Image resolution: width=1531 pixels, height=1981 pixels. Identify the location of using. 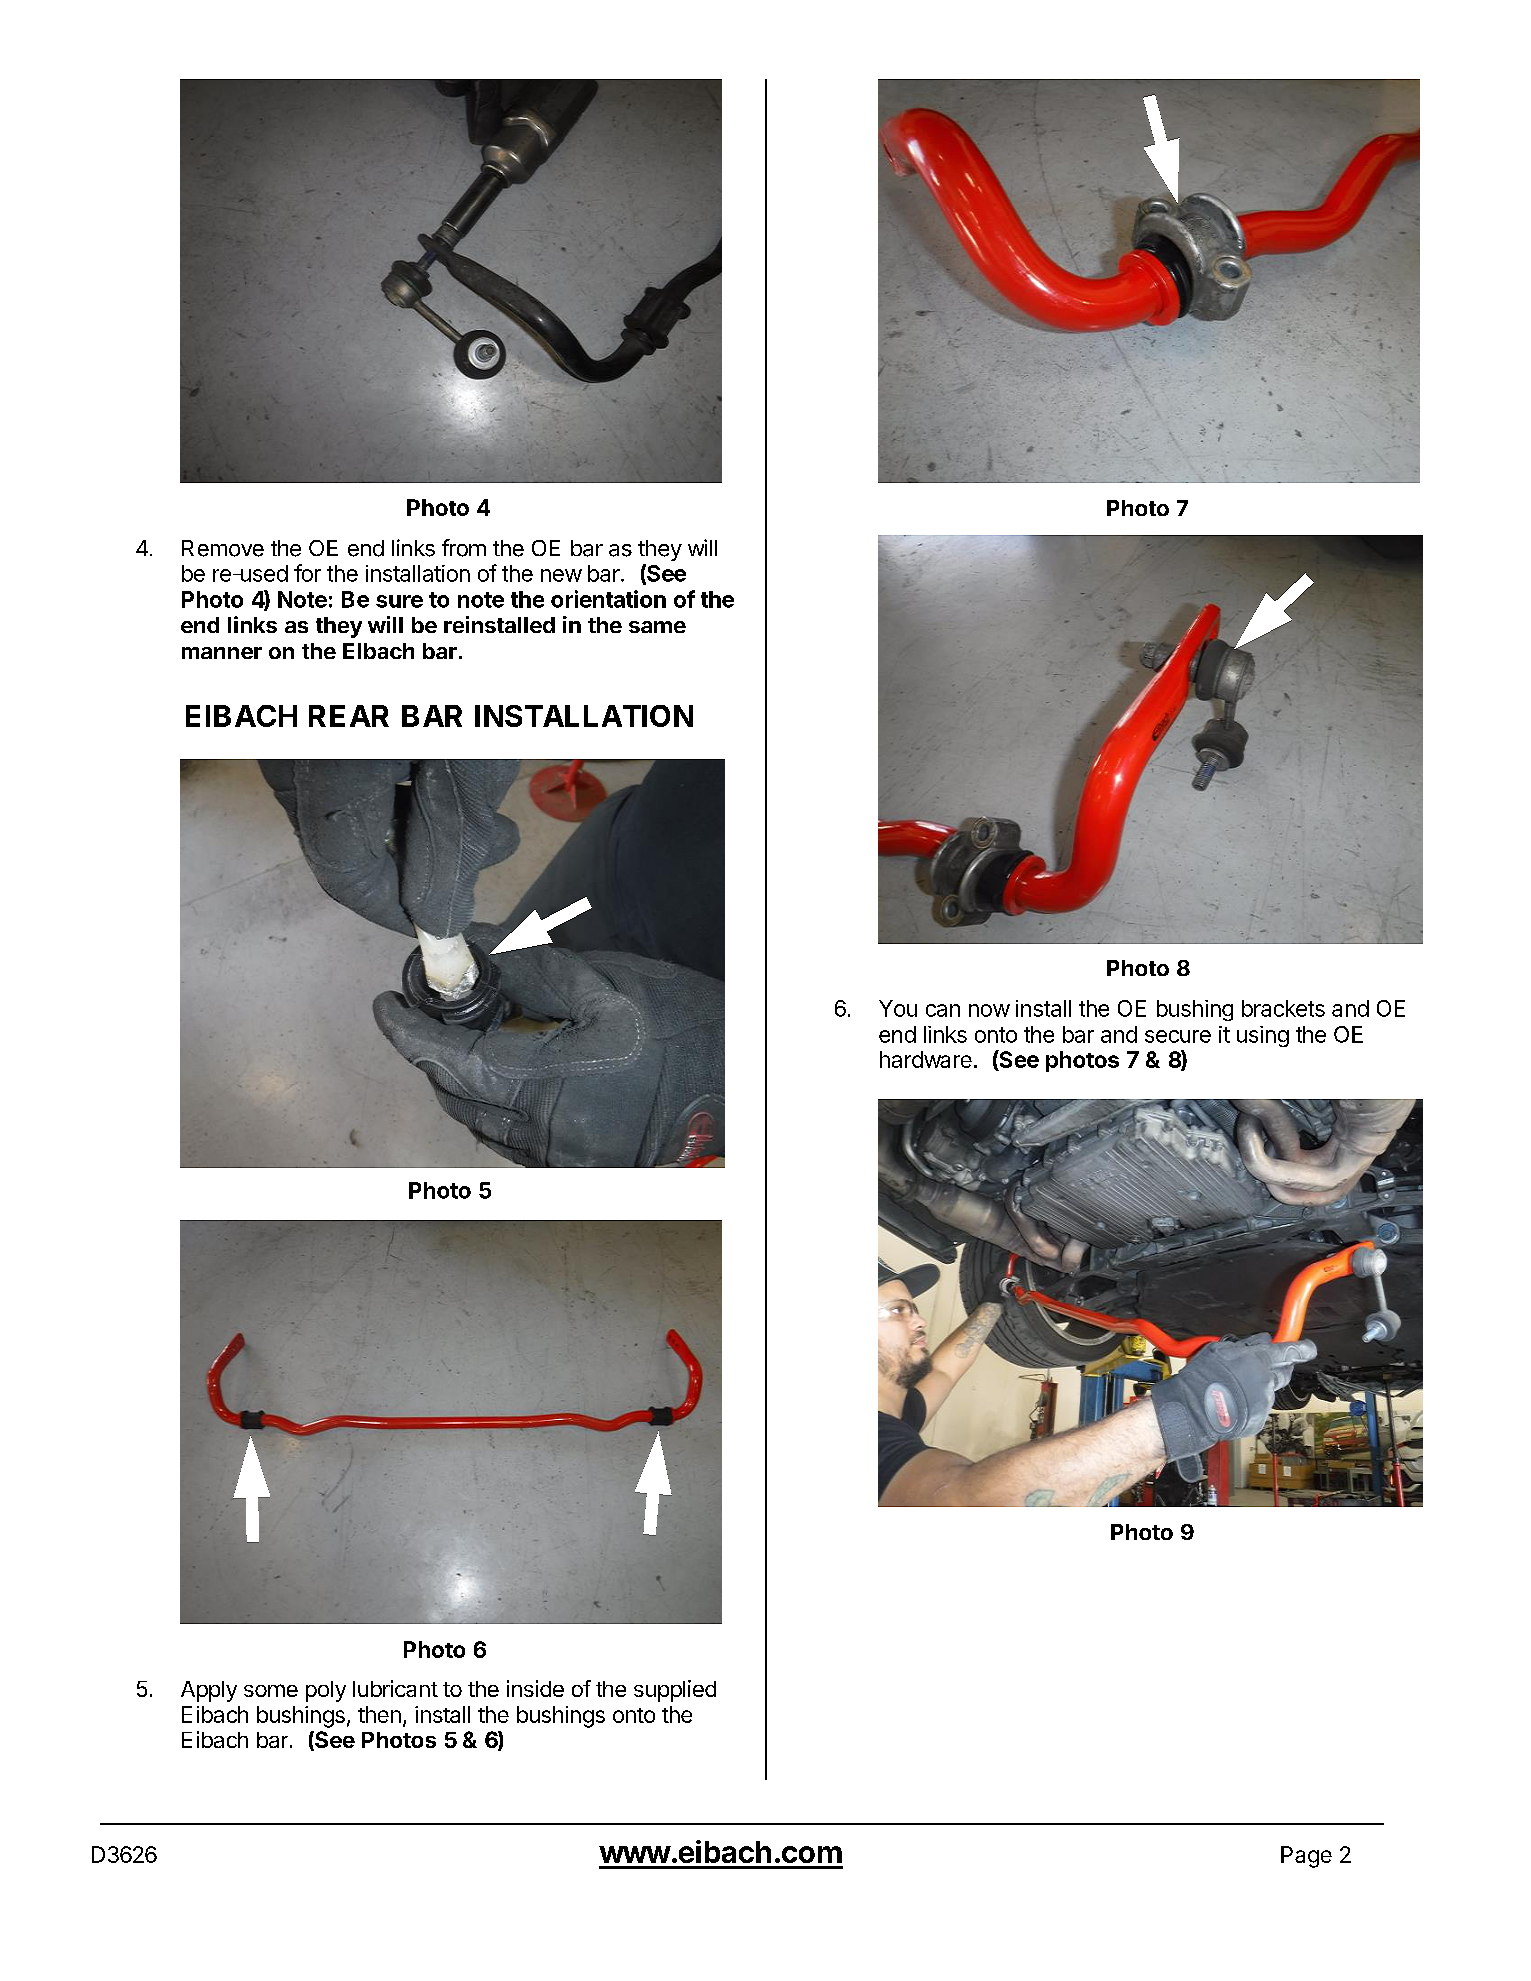
(1263, 1036).
